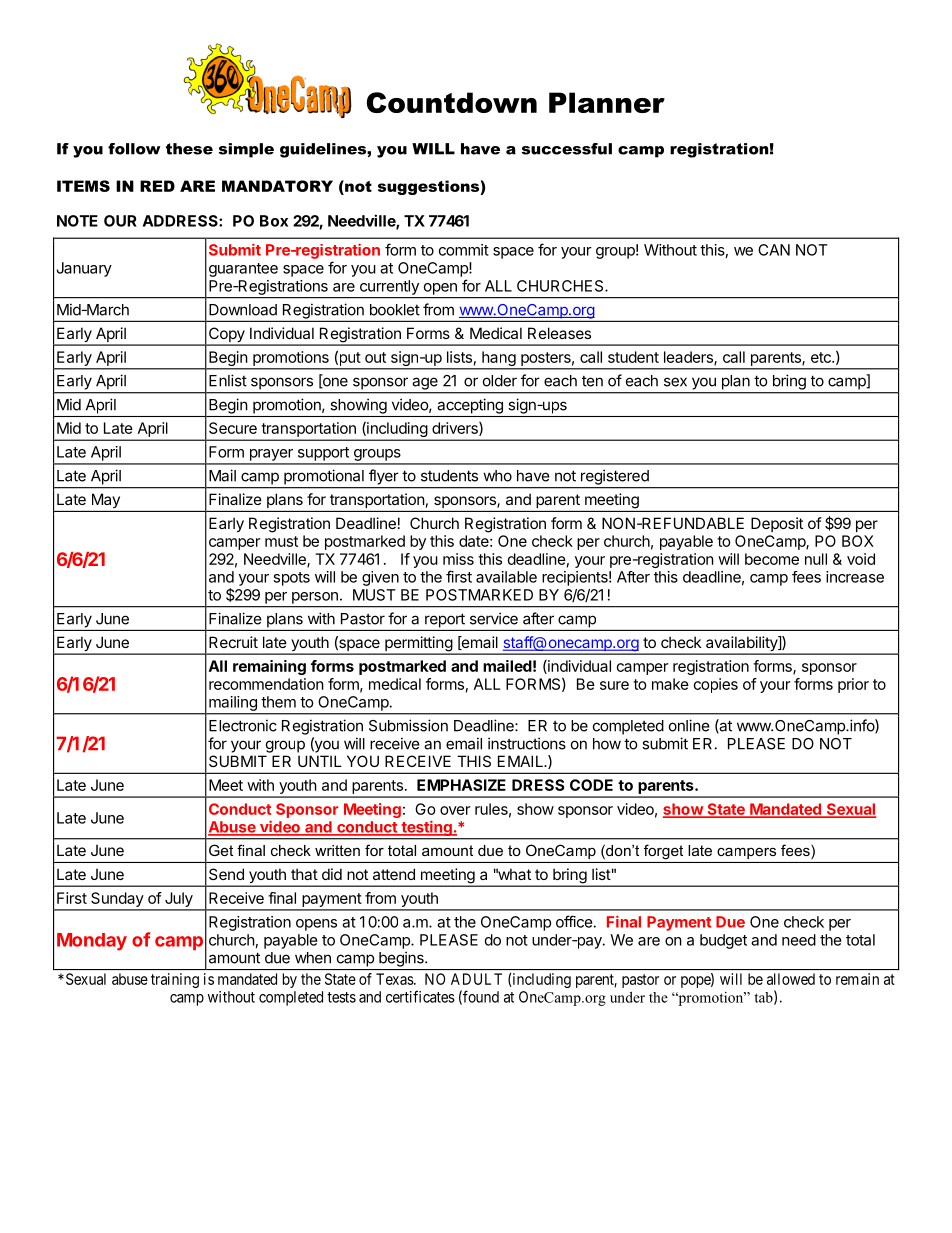  Describe the element at coordinates (772, 559) in the screenshot. I see `become` at that location.
